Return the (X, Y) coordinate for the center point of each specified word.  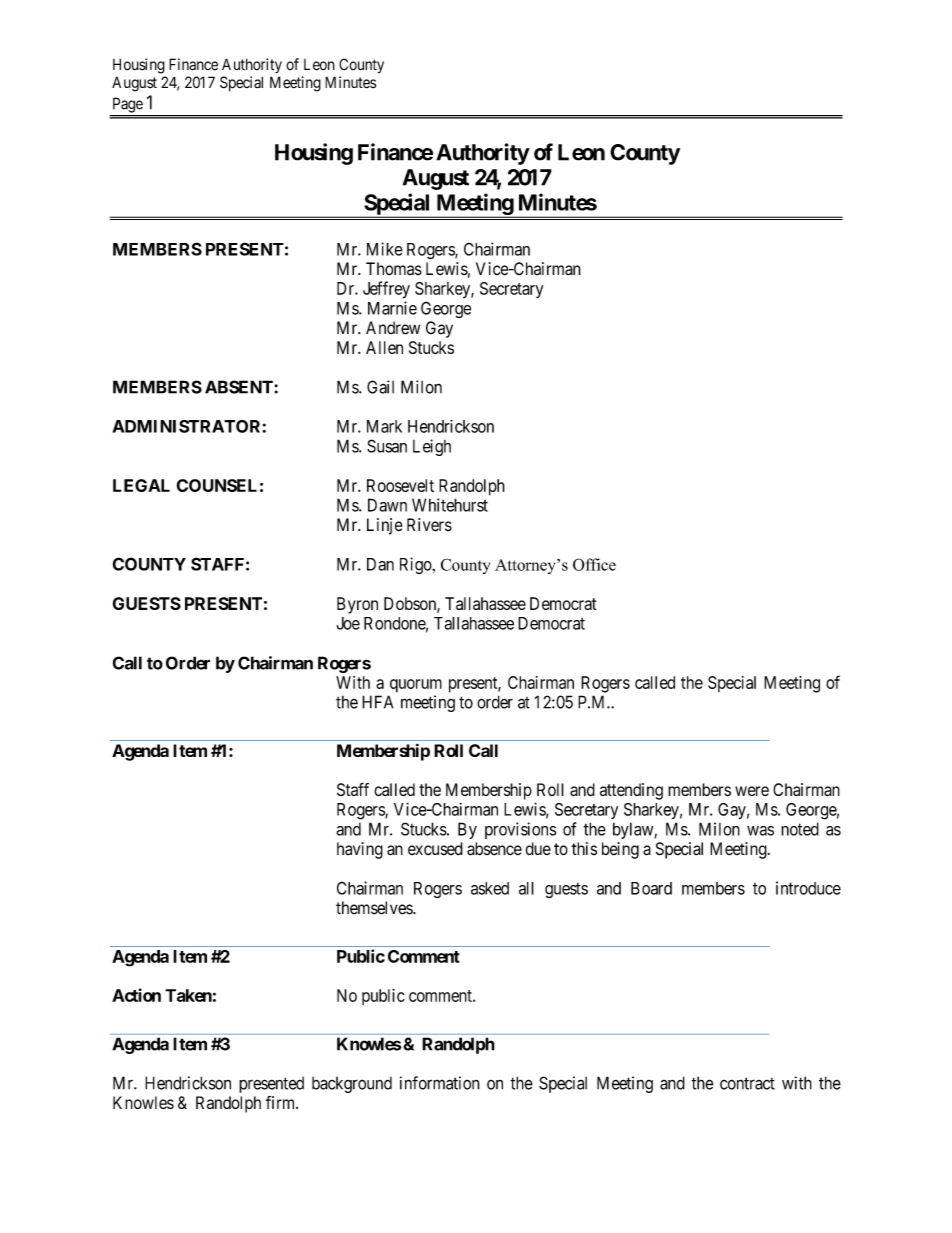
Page (128, 105)
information (440, 1083)
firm (282, 1102)
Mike (385, 249)
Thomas (394, 269)
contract (747, 1083)
